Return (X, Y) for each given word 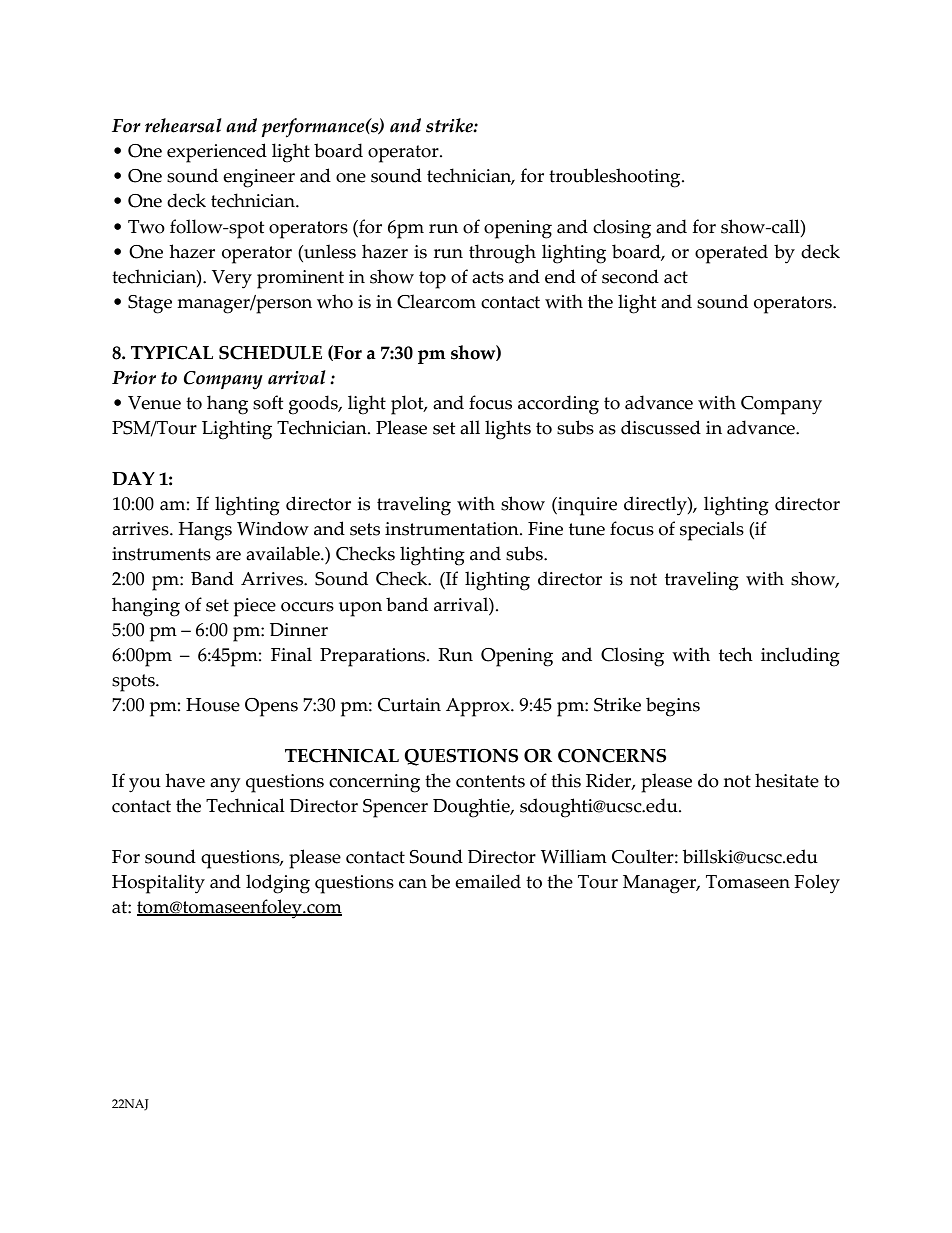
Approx (479, 707)
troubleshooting (616, 178)
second (630, 276)
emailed (488, 881)
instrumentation (453, 529)
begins (673, 707)
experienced (217, 153)
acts (488, 277)
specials (712, 531)
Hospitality (158, 884)
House (213, 705)
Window (273, 528)
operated (731, 254)
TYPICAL (172, 353)
